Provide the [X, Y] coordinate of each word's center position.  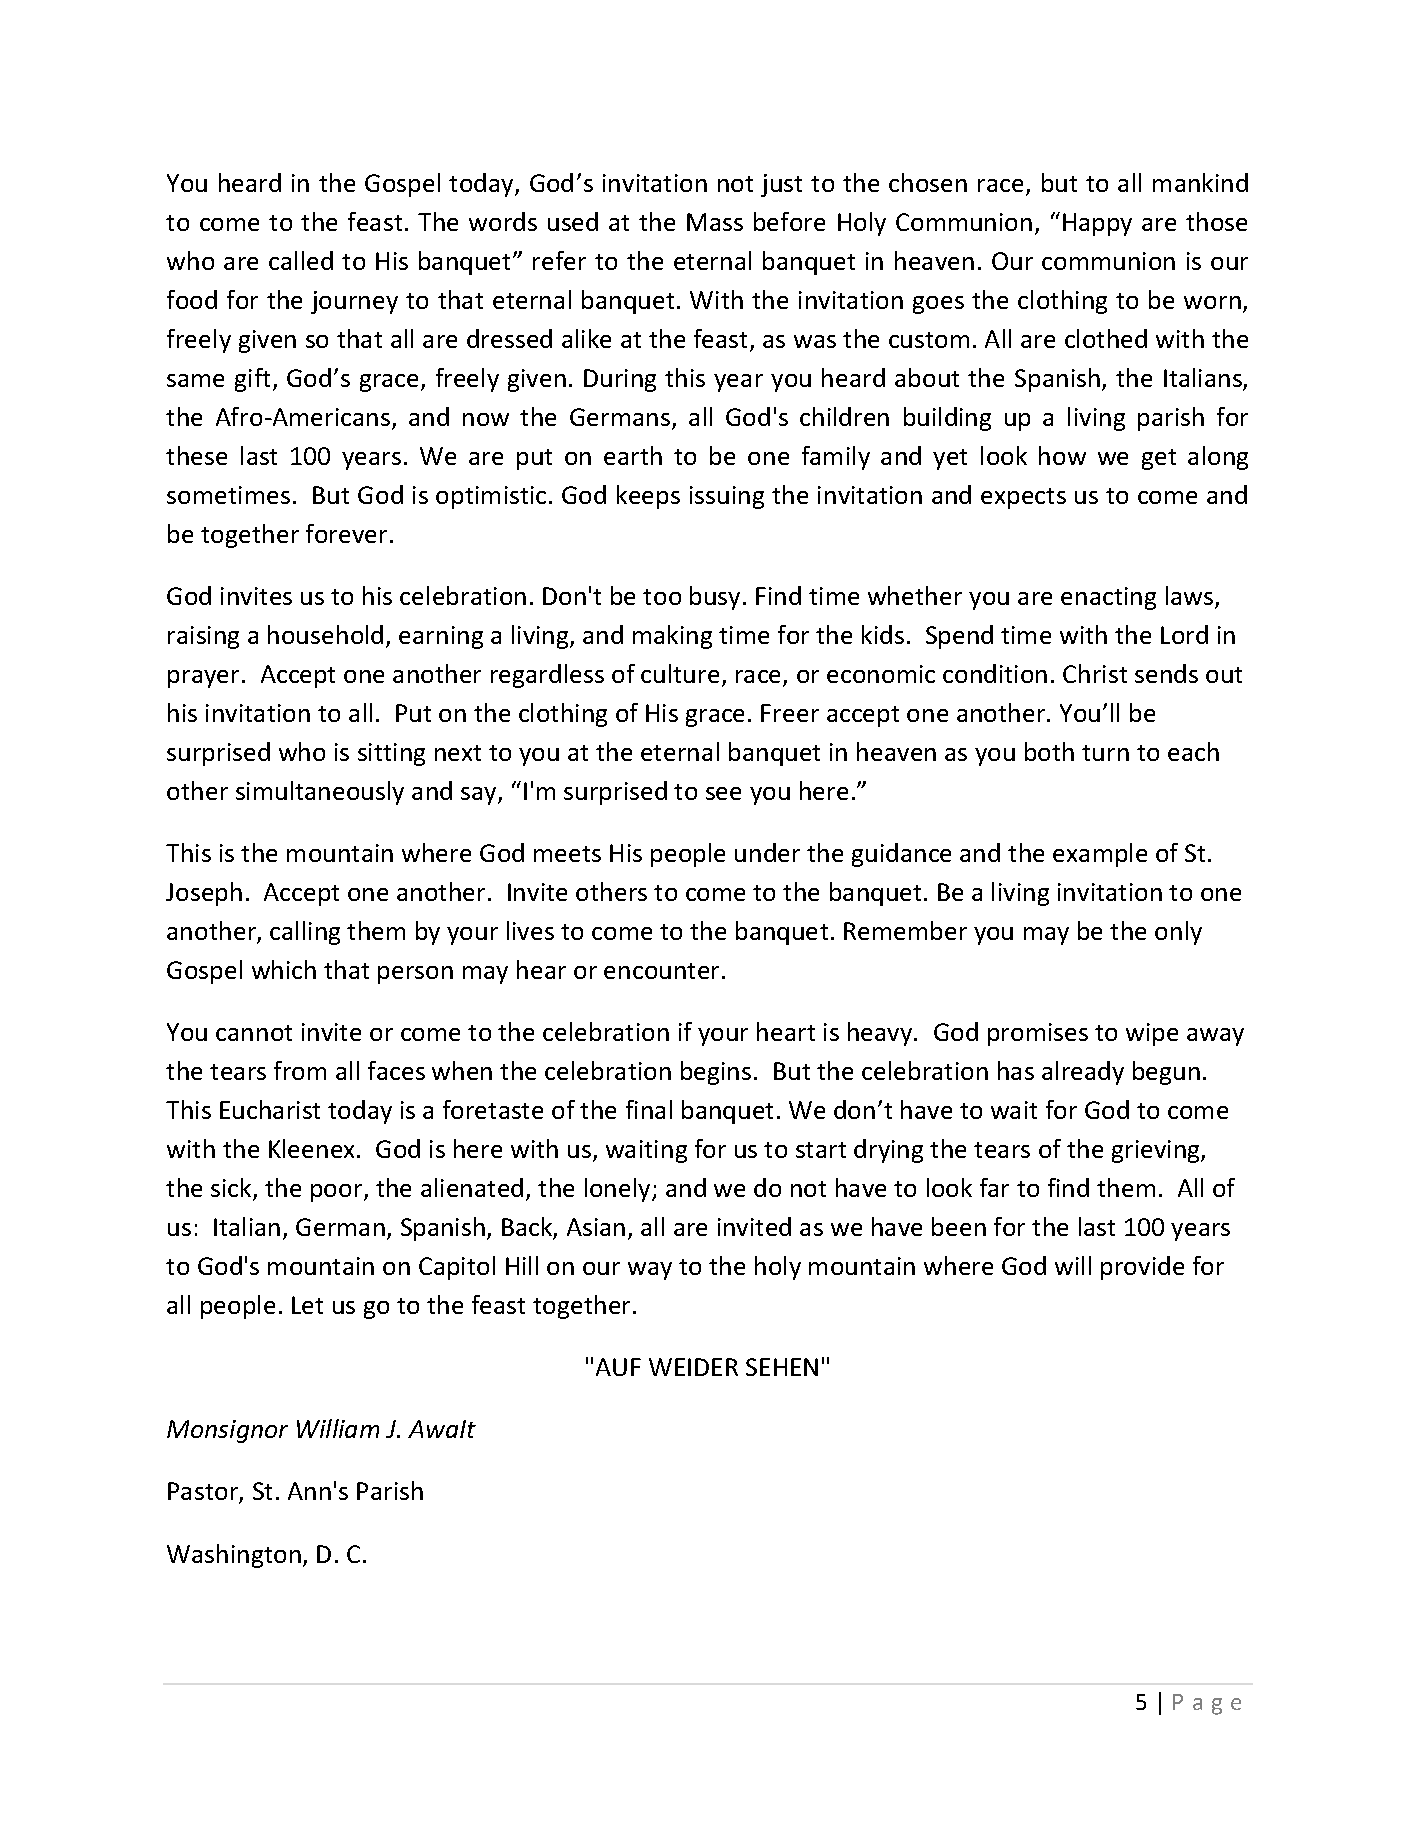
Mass [715, 222]
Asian [596, 1227]
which [284, 969]
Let [307, 1305]
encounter [663, 971]
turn [1105, 753]
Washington [234, 1556]
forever [348, 533]
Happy [1097, 224]
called [301, 260]
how [1062, 455]
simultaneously [320, 793]
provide [1142, 1268]
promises [1038, 1034]
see [723, 793]
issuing [727, 497]
